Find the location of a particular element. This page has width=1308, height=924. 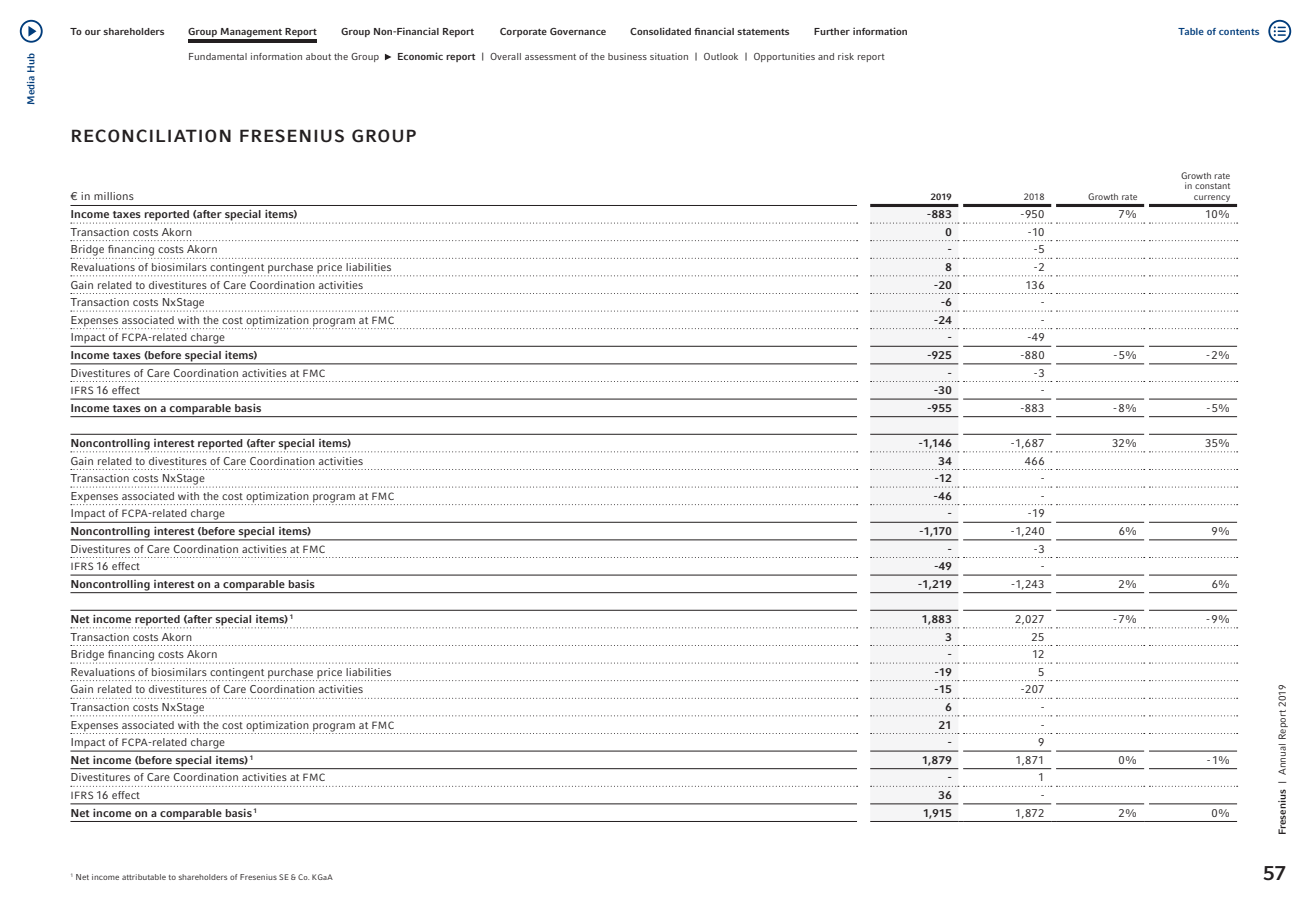

millions is located at coordinates (114, 196).
